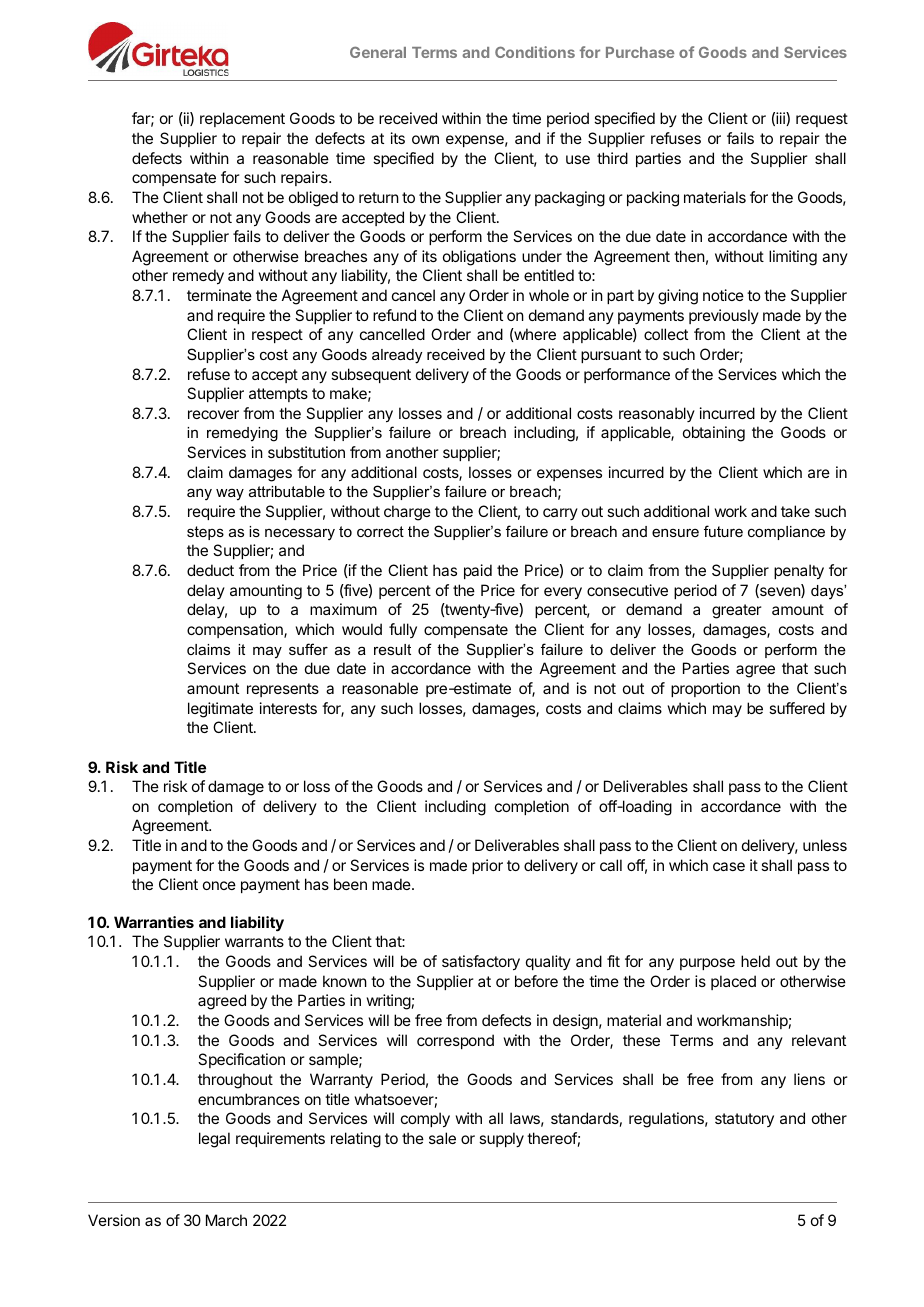  Describe the element at coordinates (219, 885) in the image. I see `once` at that location.
